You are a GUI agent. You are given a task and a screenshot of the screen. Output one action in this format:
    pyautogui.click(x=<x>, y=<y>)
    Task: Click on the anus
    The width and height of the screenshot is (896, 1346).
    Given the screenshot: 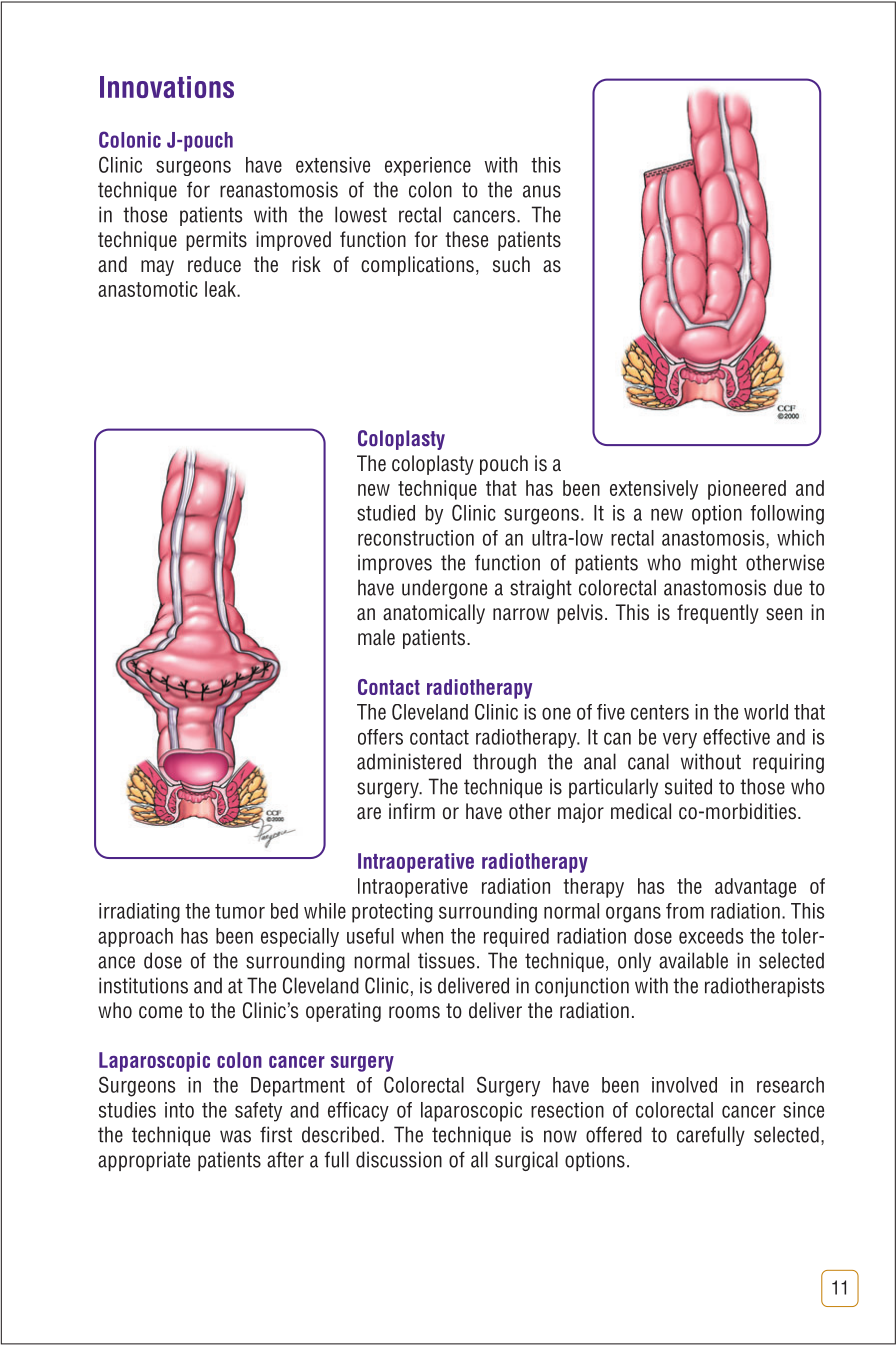 What is the action you would take?
    pyautogui.click(x=542, y=191)
